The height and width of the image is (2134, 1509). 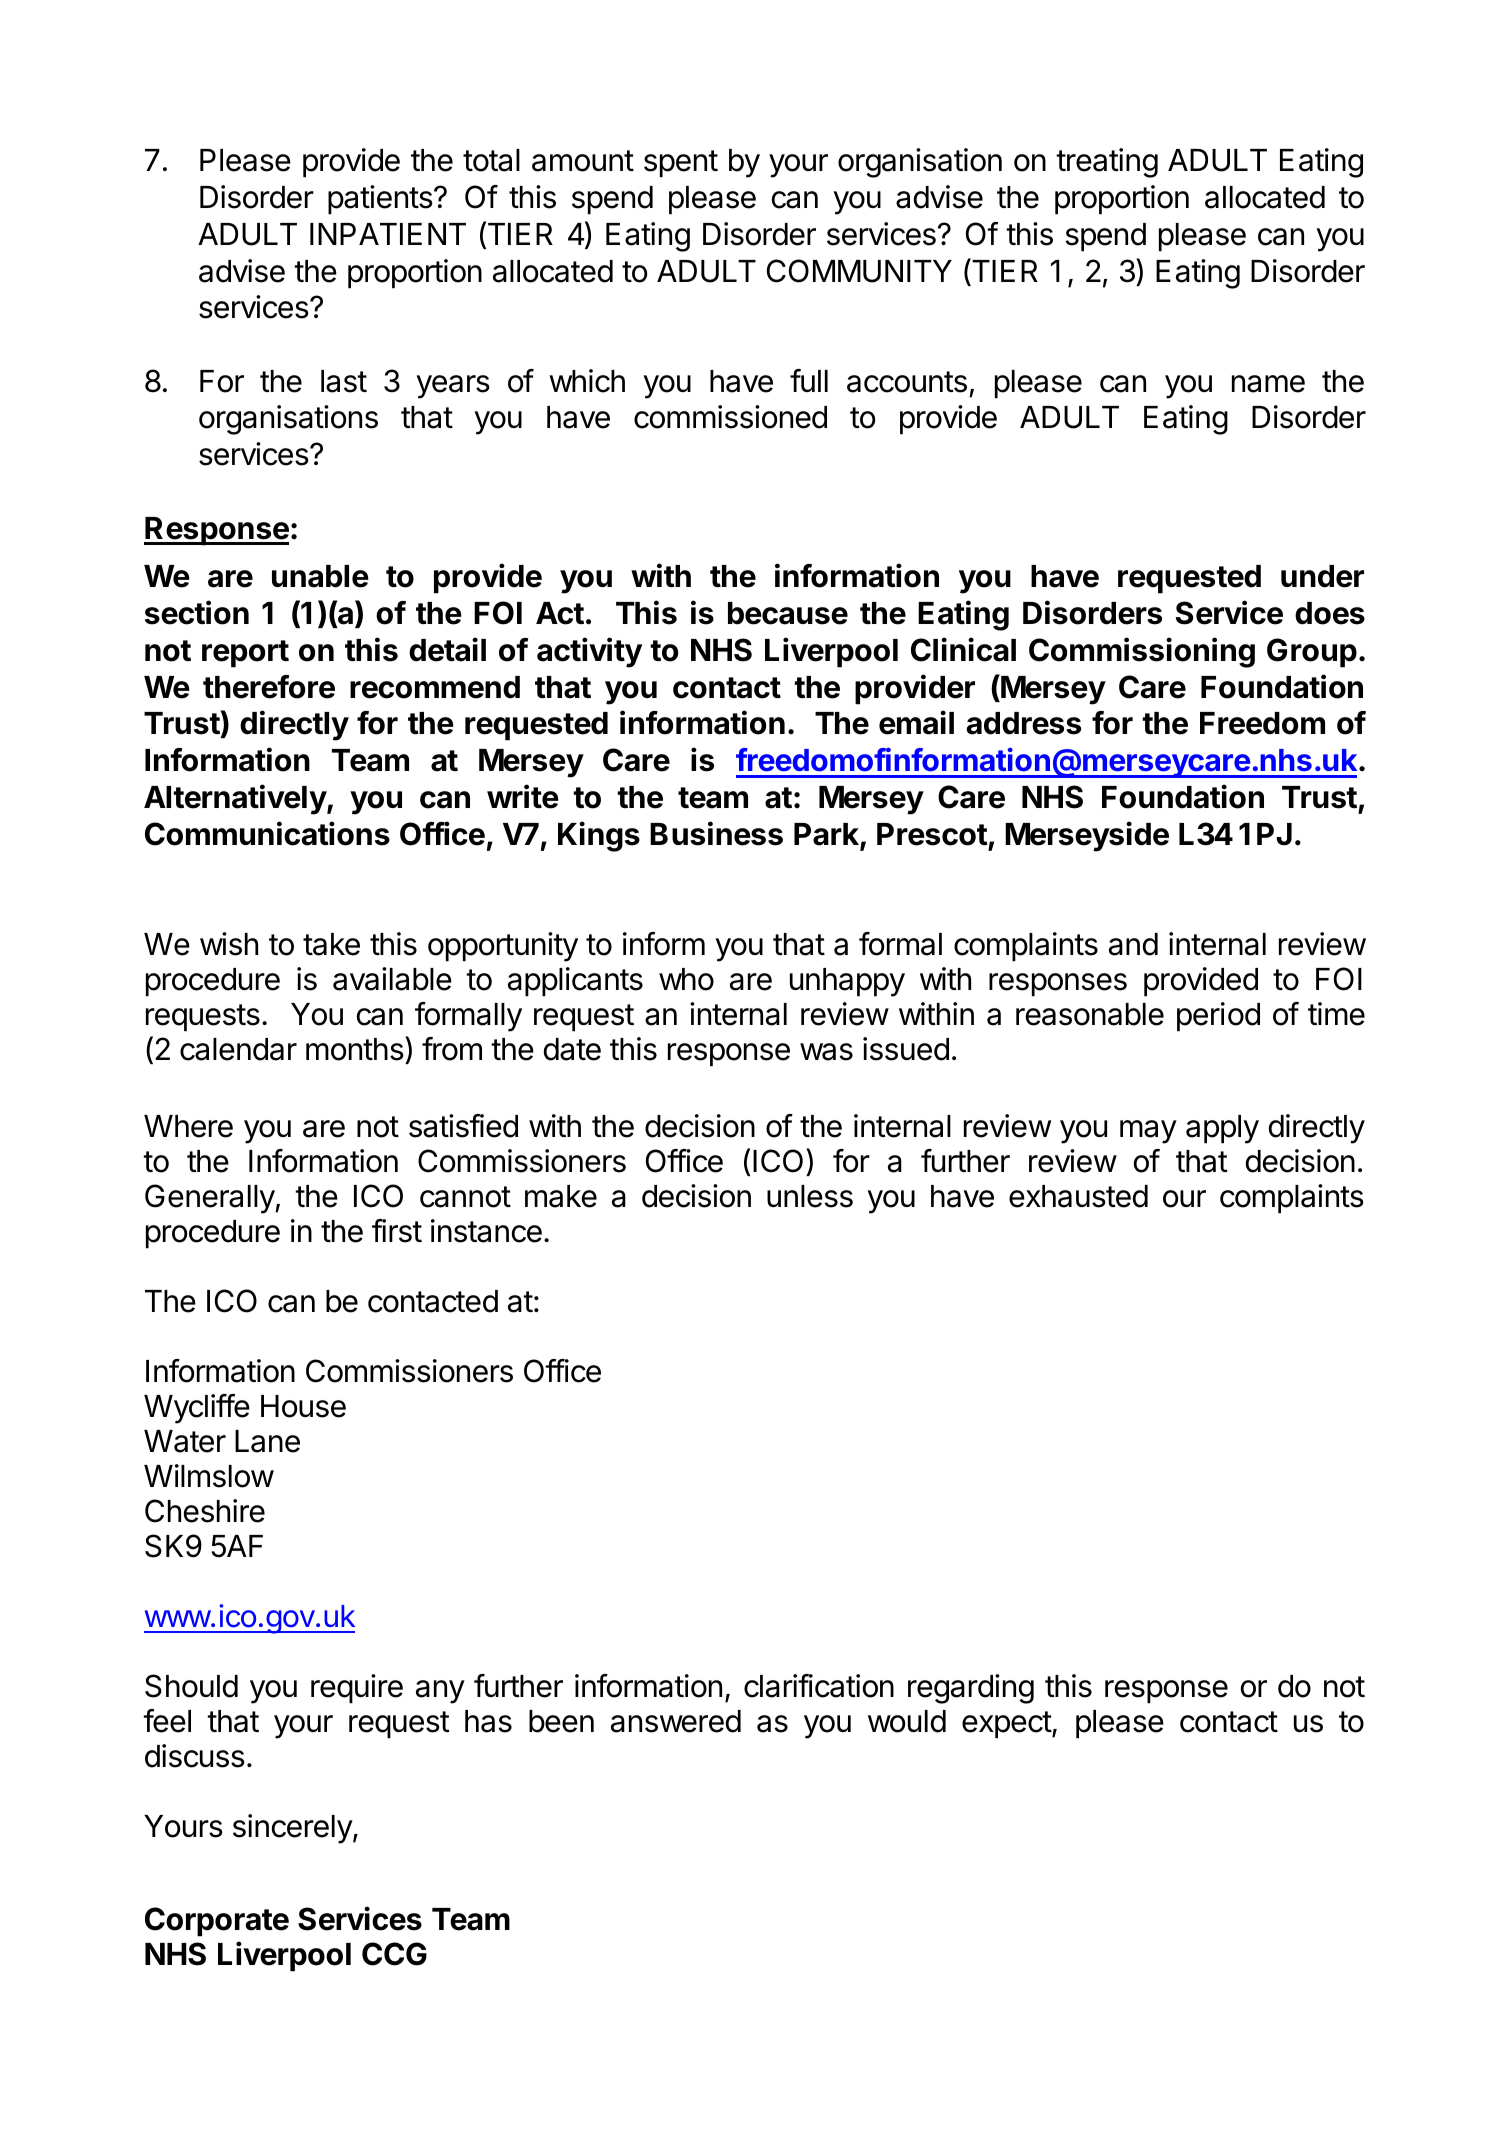 What do you see at coordinates (1218, 1017) in the image?
I see `period` at bounding box center [1218, 1017].
